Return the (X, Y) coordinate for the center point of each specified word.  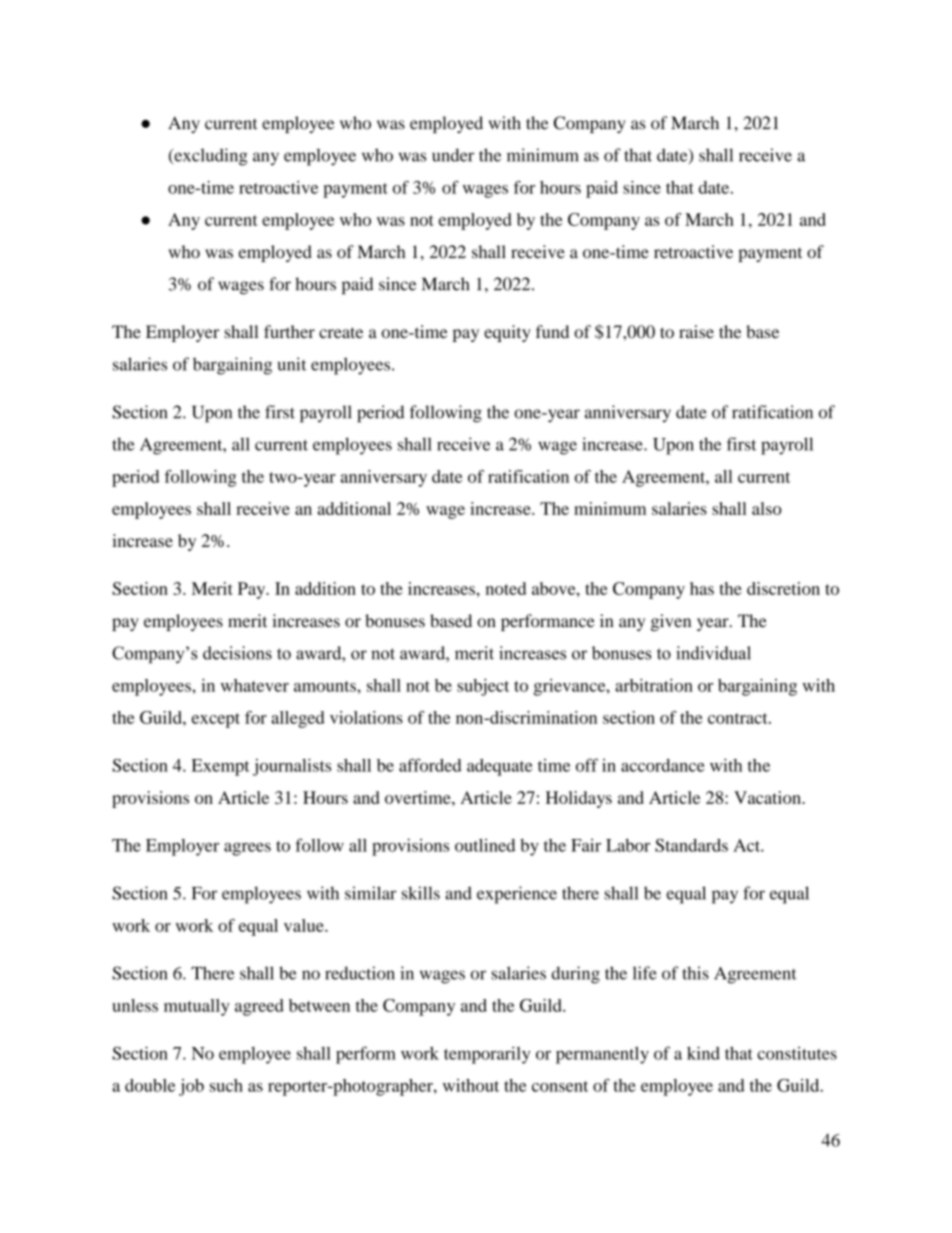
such (226, 1085)
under (453, 155)
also (767, 508)
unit (292, 364)
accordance (663, 765)
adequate (500, 767)
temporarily (487, 1055)
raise (696, 331)
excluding (210, 157)
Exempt (221, 767)
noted (506, 588)
